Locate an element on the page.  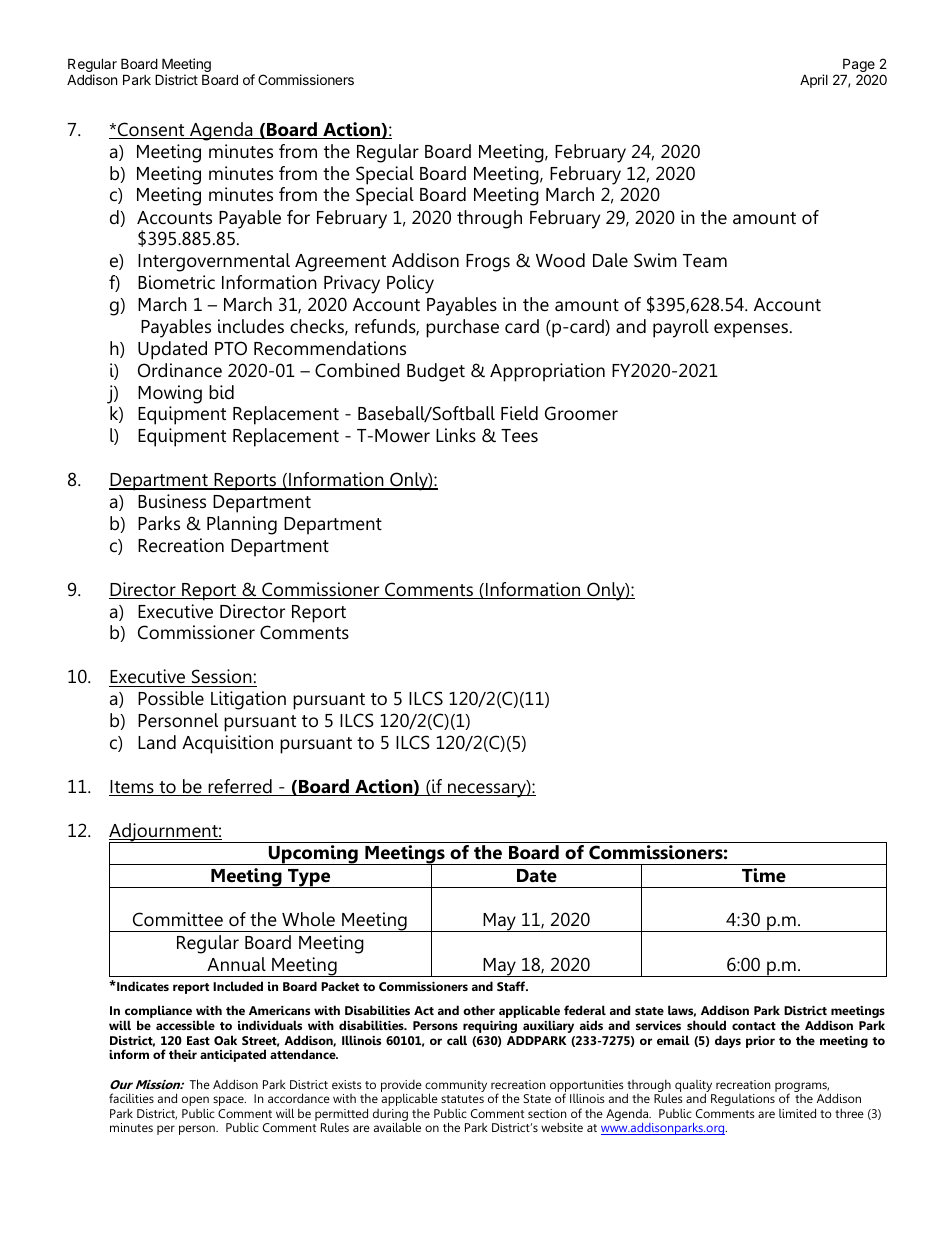
Tees is located at coordinates (519, 435).
